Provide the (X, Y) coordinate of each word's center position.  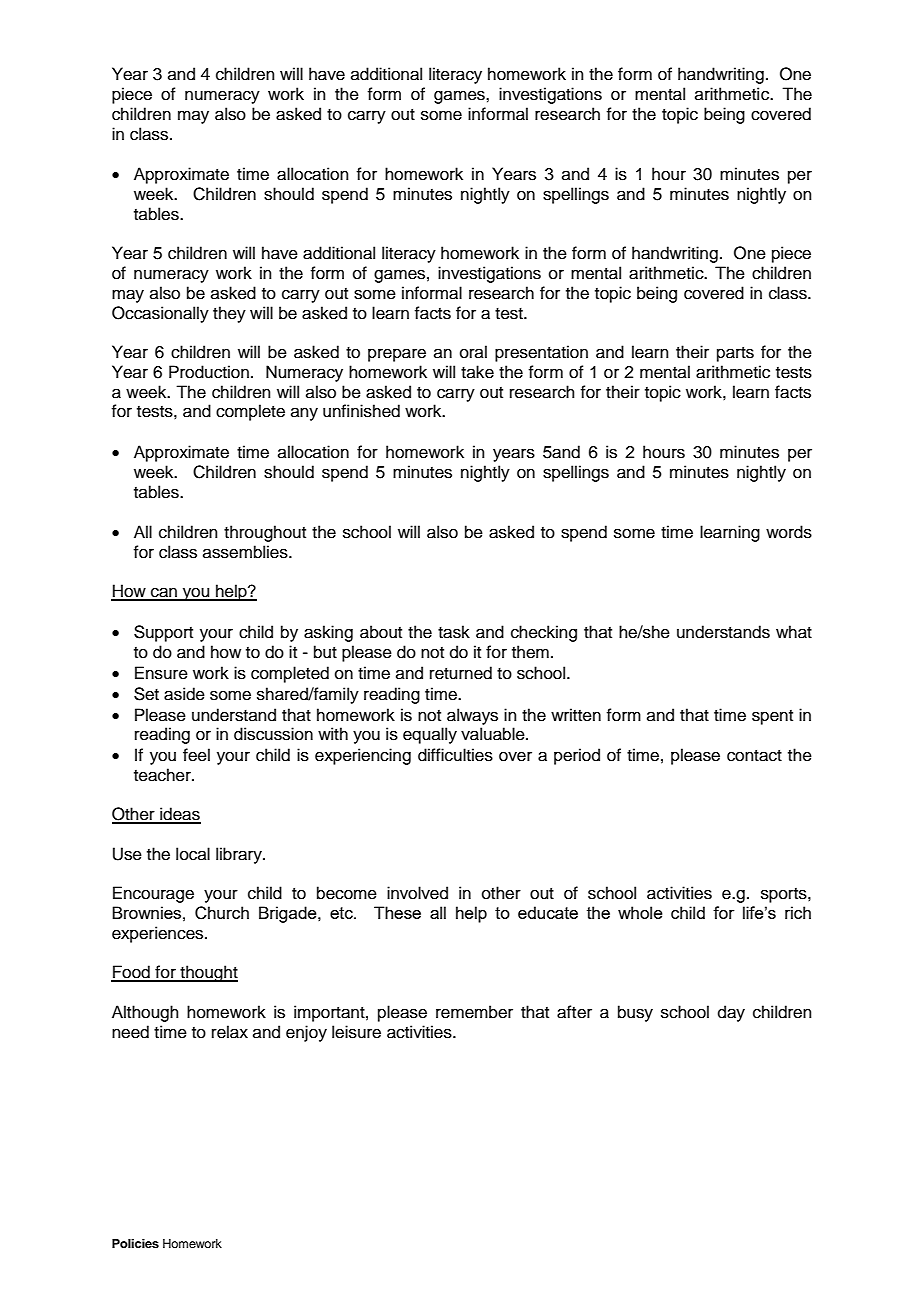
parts (735, 354)
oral (473, 352)
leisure (356, 1032)
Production (209, 372)
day (731, 1013)
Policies (135, 1243)
